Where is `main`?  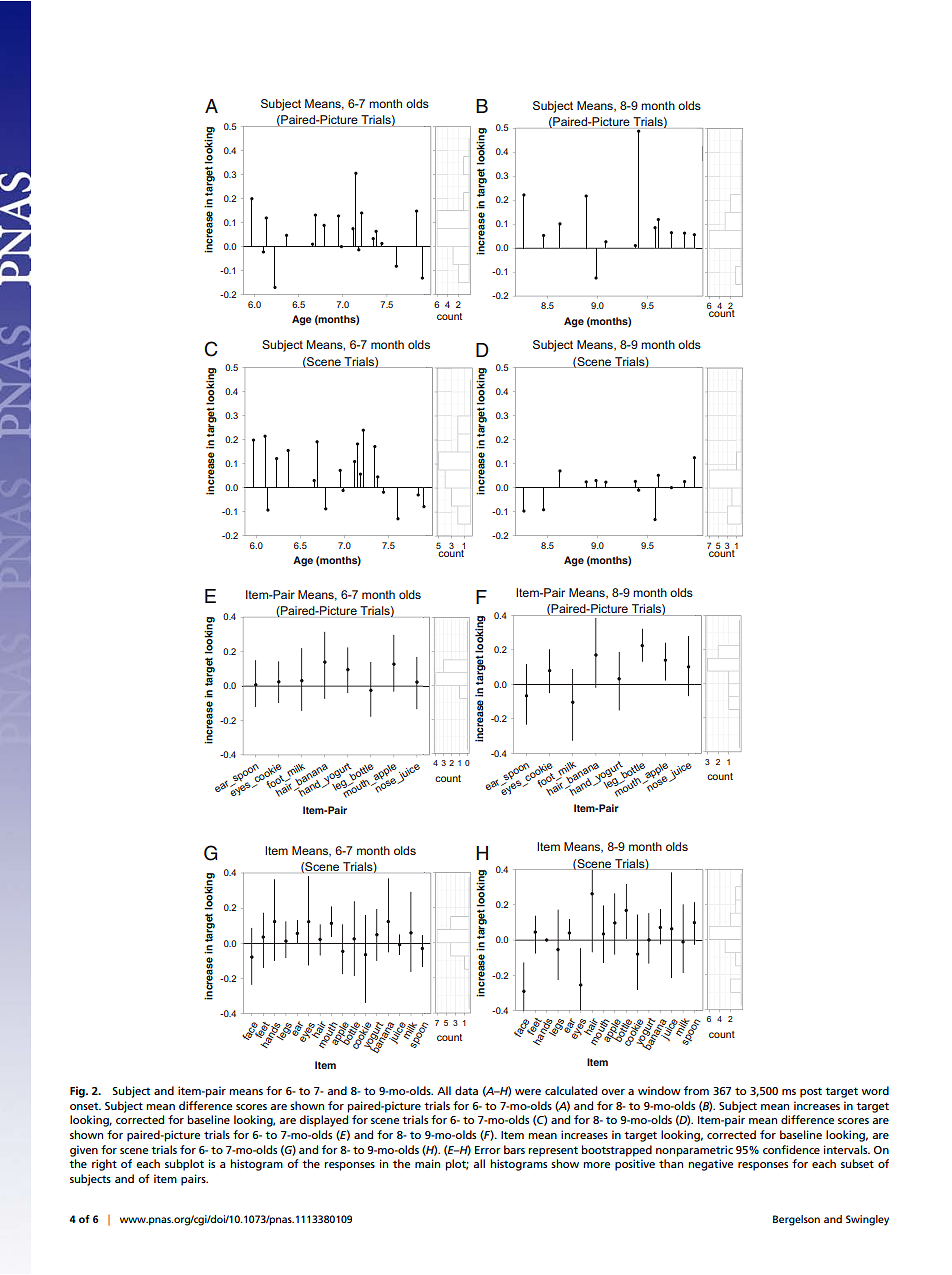 main is located at coordinates (427, 1163).
